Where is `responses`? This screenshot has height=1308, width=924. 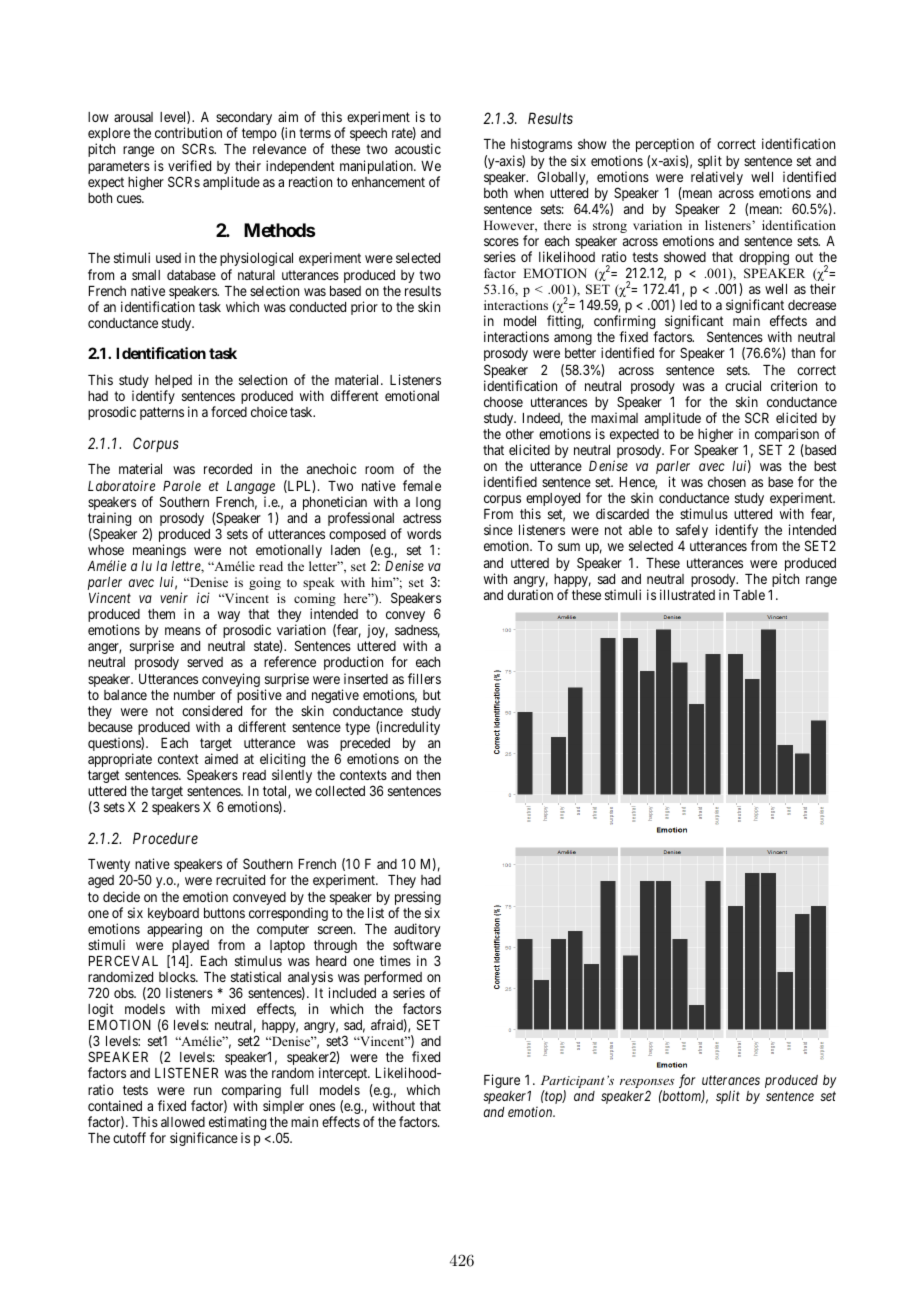 responses is located at coordinates (647, 1085).
